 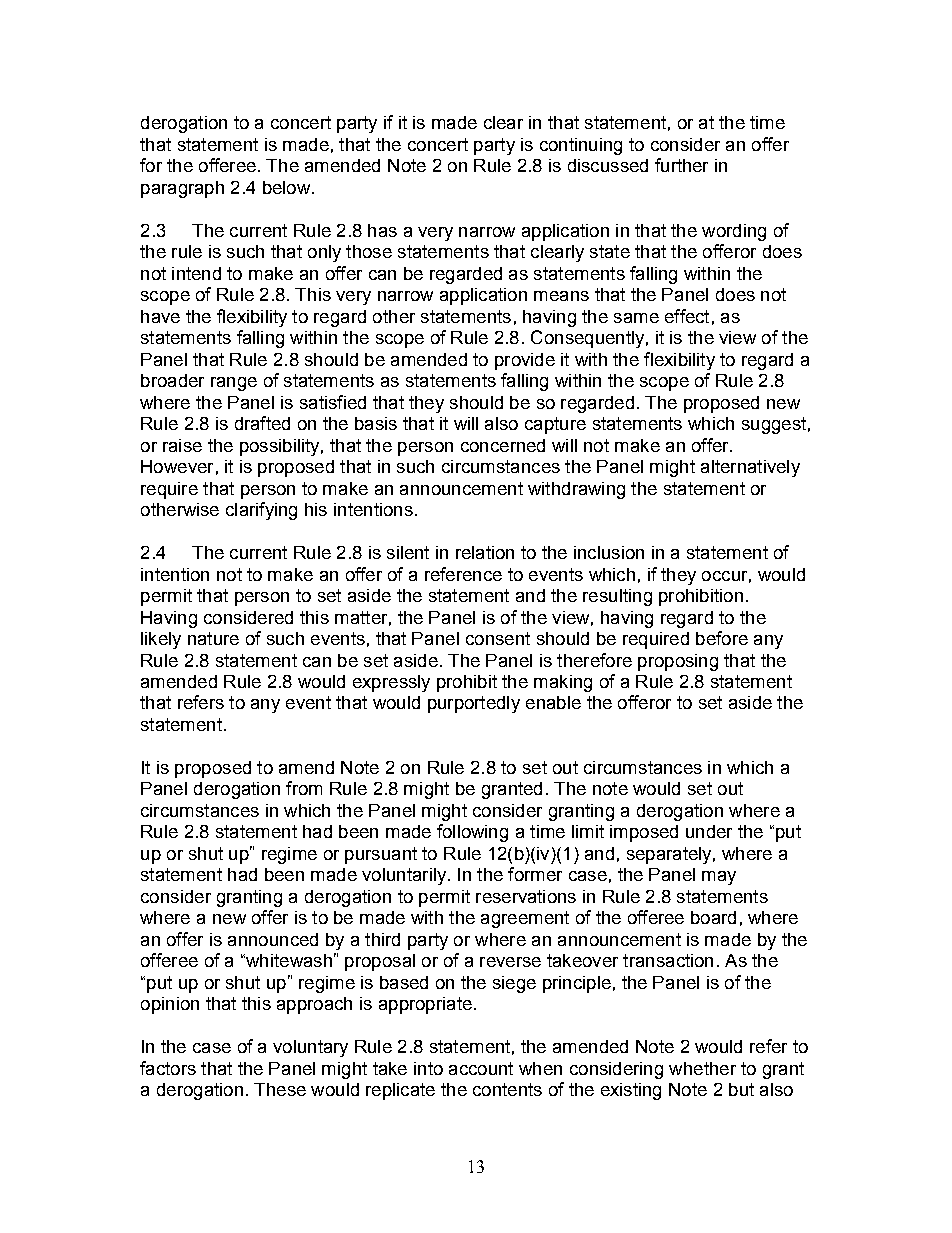 What do you see at coordinates (681, 165) in the image?
I see `further` at bounding box center [681, 165].
